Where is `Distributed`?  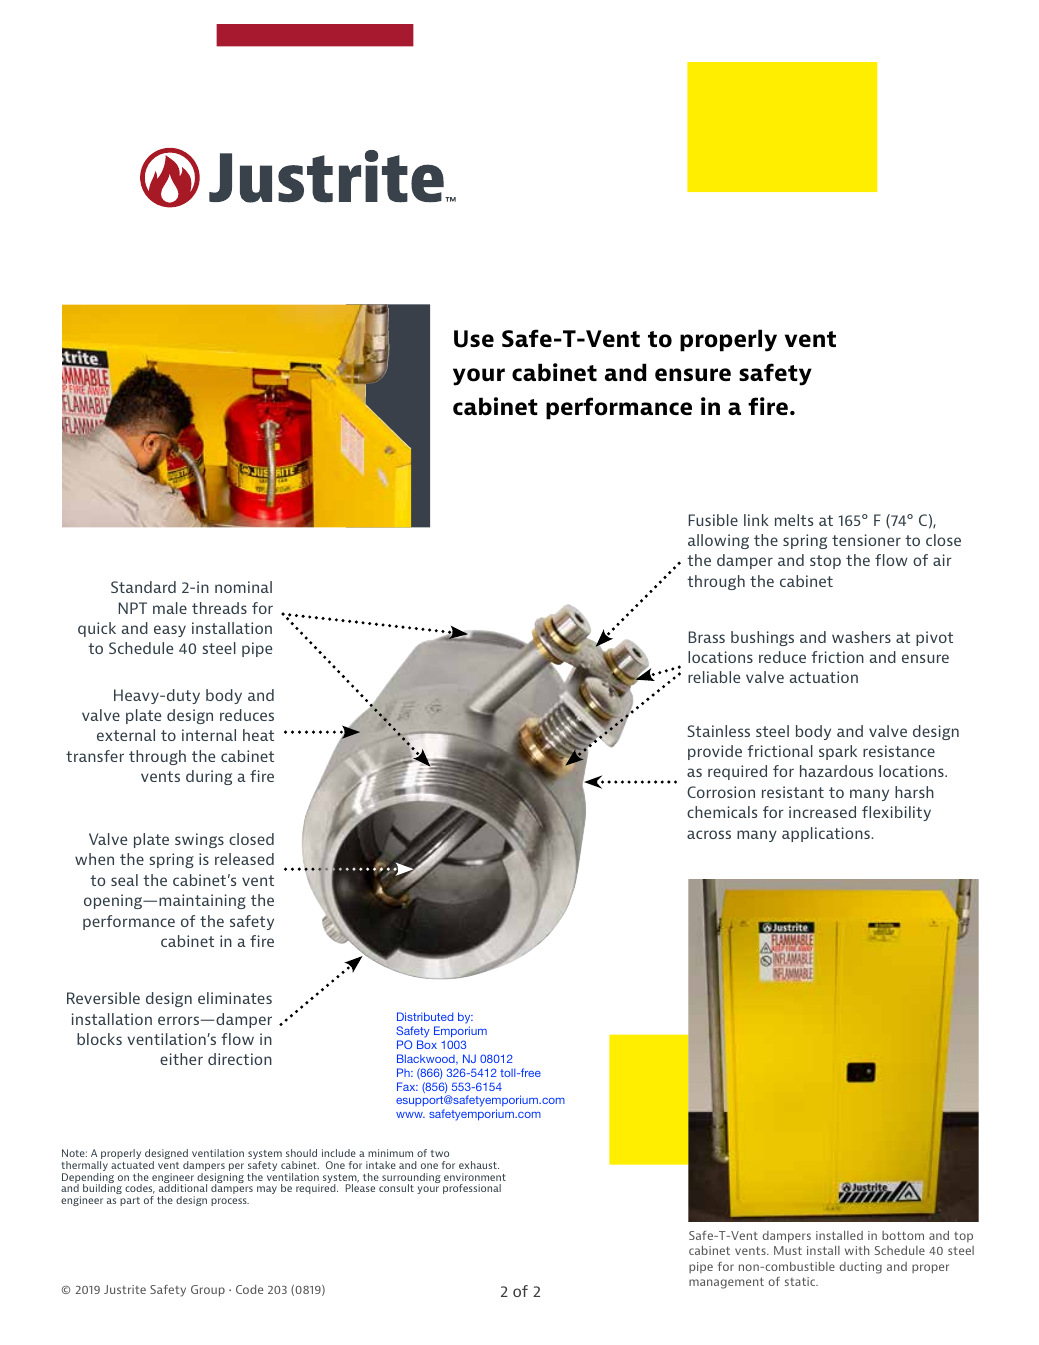
Distributed is located at coordinates (425, 1016).
